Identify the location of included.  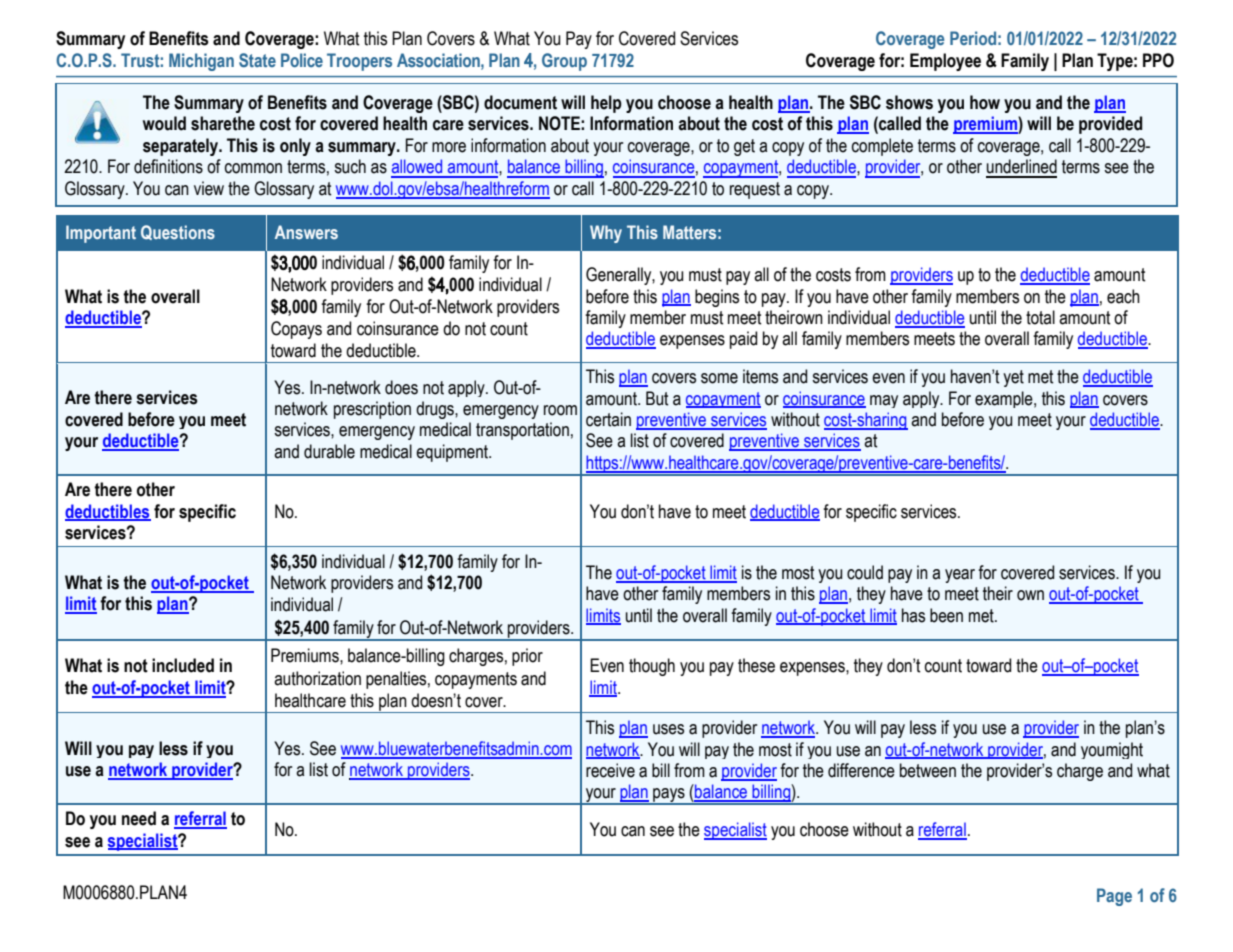
(183, 665).
